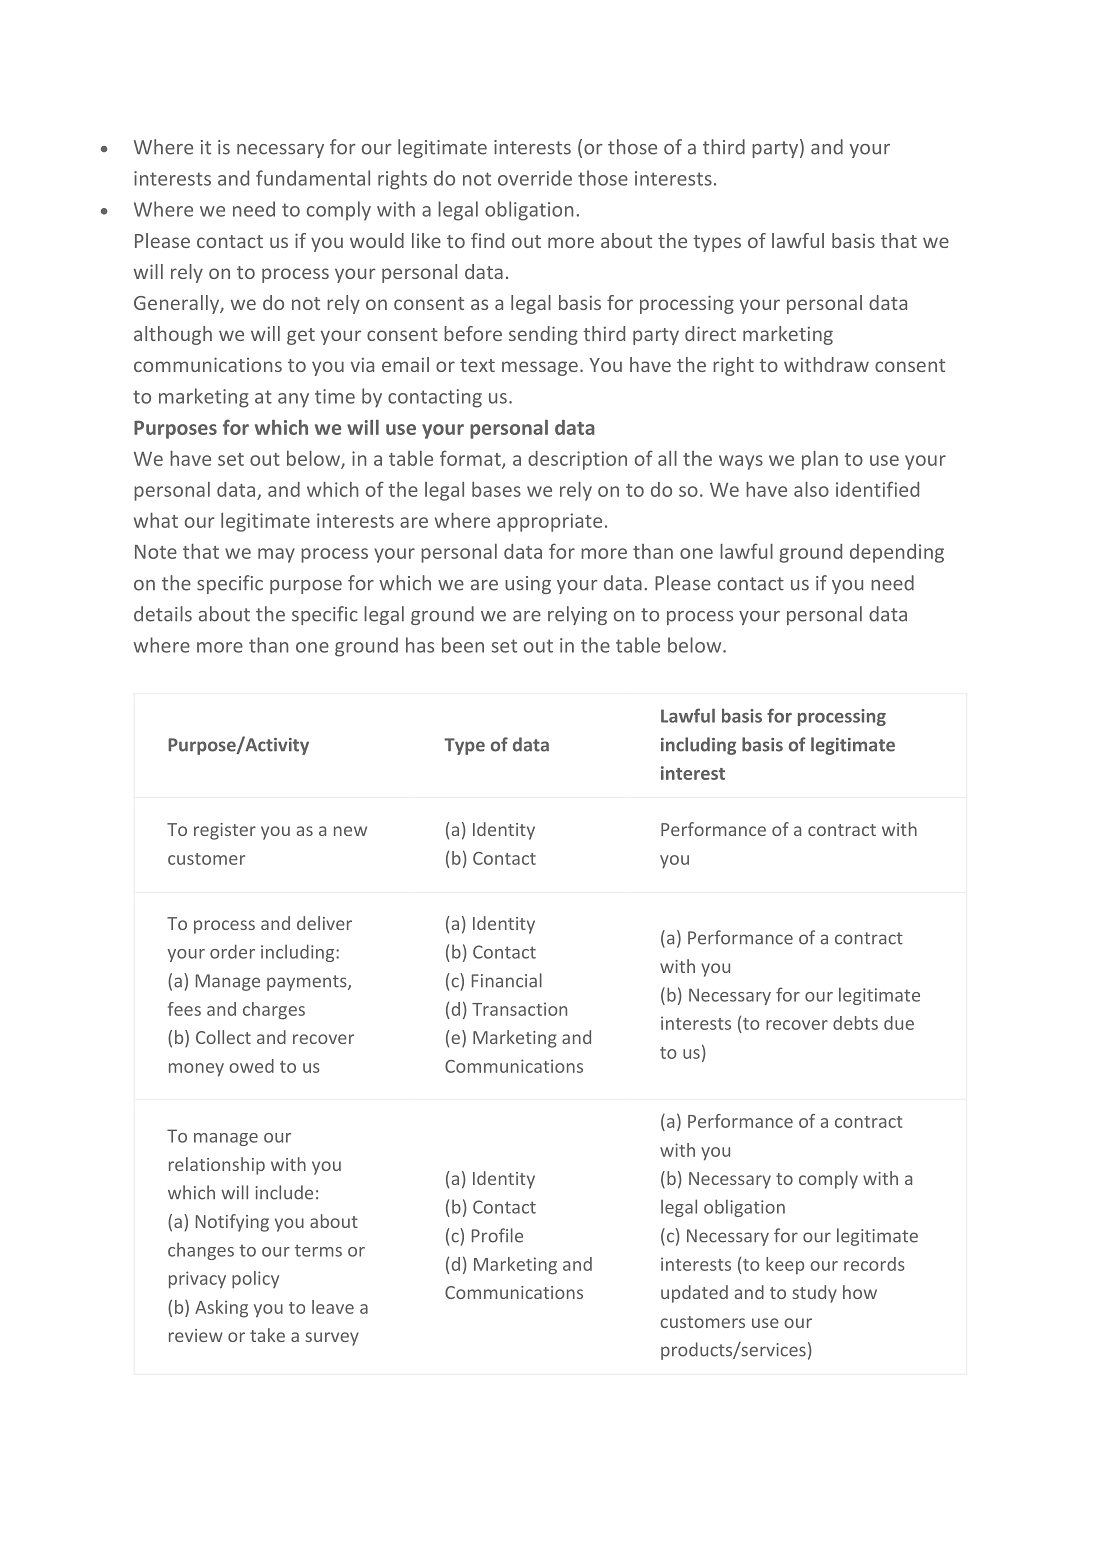 The height and width of the screenshot is (1556, 1100). What do you see at coordinates (897, 553) in the screenshot?
I see `depending` at bounding box center [897, 553].
